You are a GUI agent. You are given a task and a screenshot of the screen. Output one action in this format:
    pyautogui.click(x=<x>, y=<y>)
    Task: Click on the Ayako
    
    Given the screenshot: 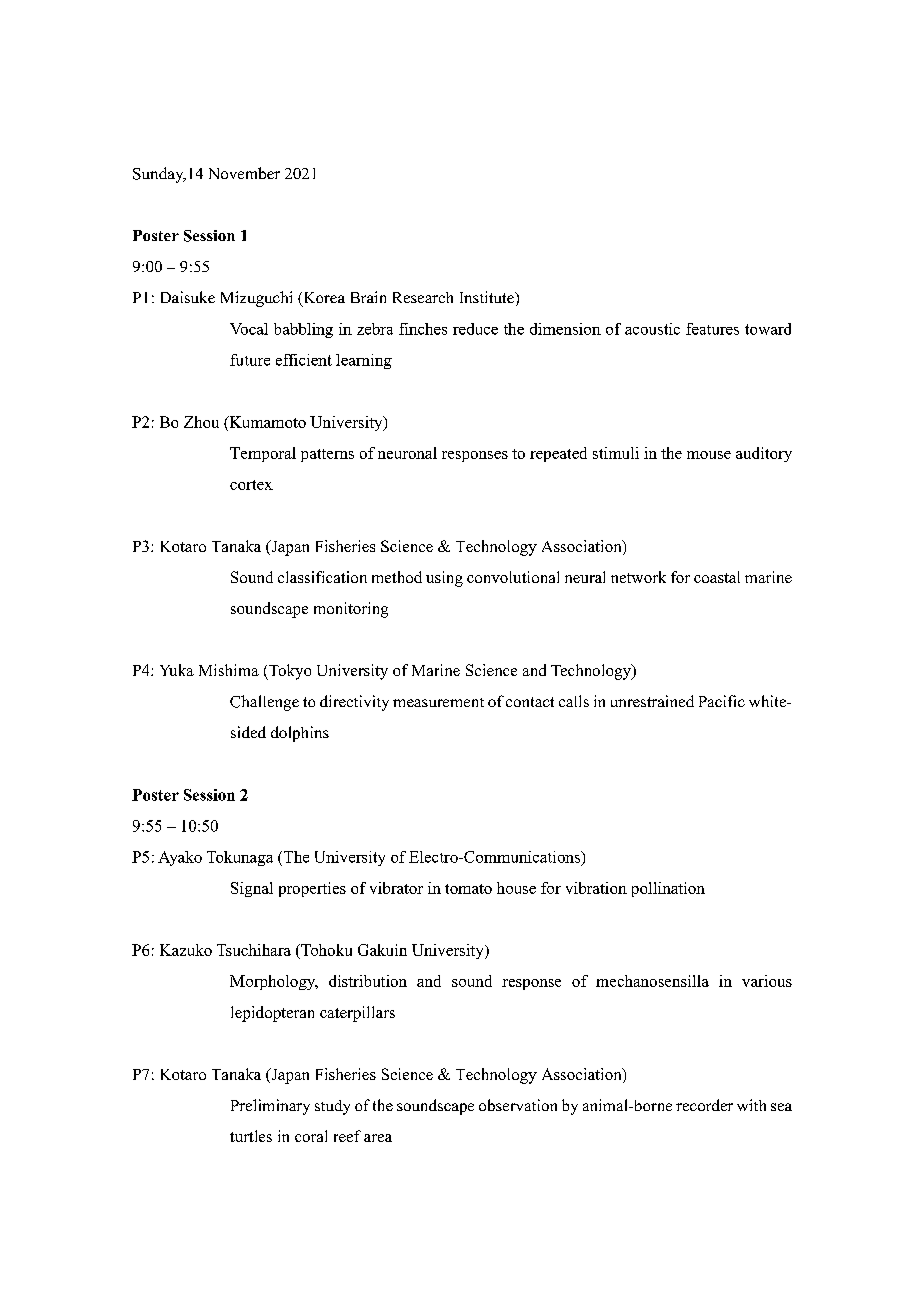 What is the action you would take?
    pyautogui.click(x=180, y=858)
